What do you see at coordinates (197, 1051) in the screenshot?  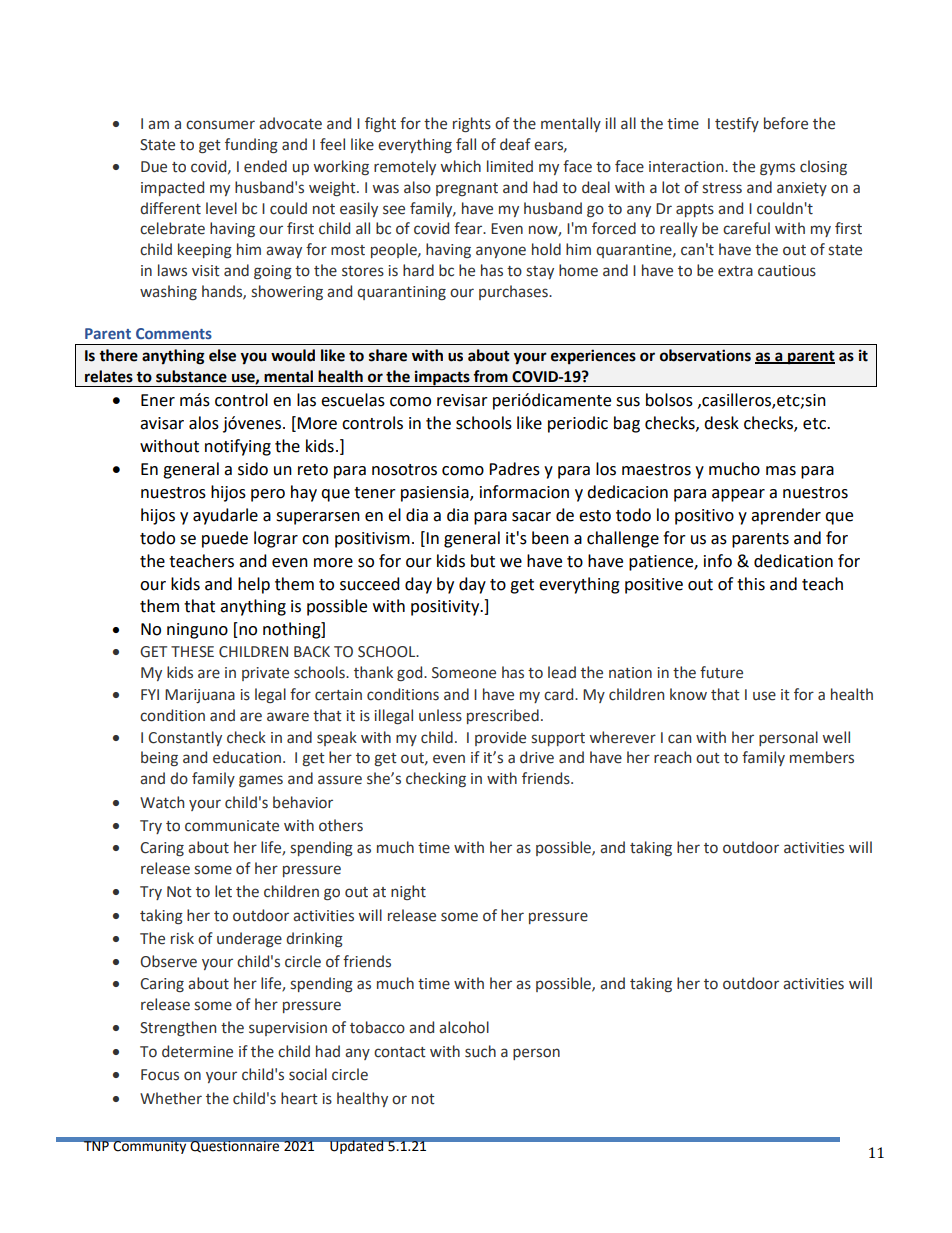 I see `determine` at bounding box center [197, 1051].
